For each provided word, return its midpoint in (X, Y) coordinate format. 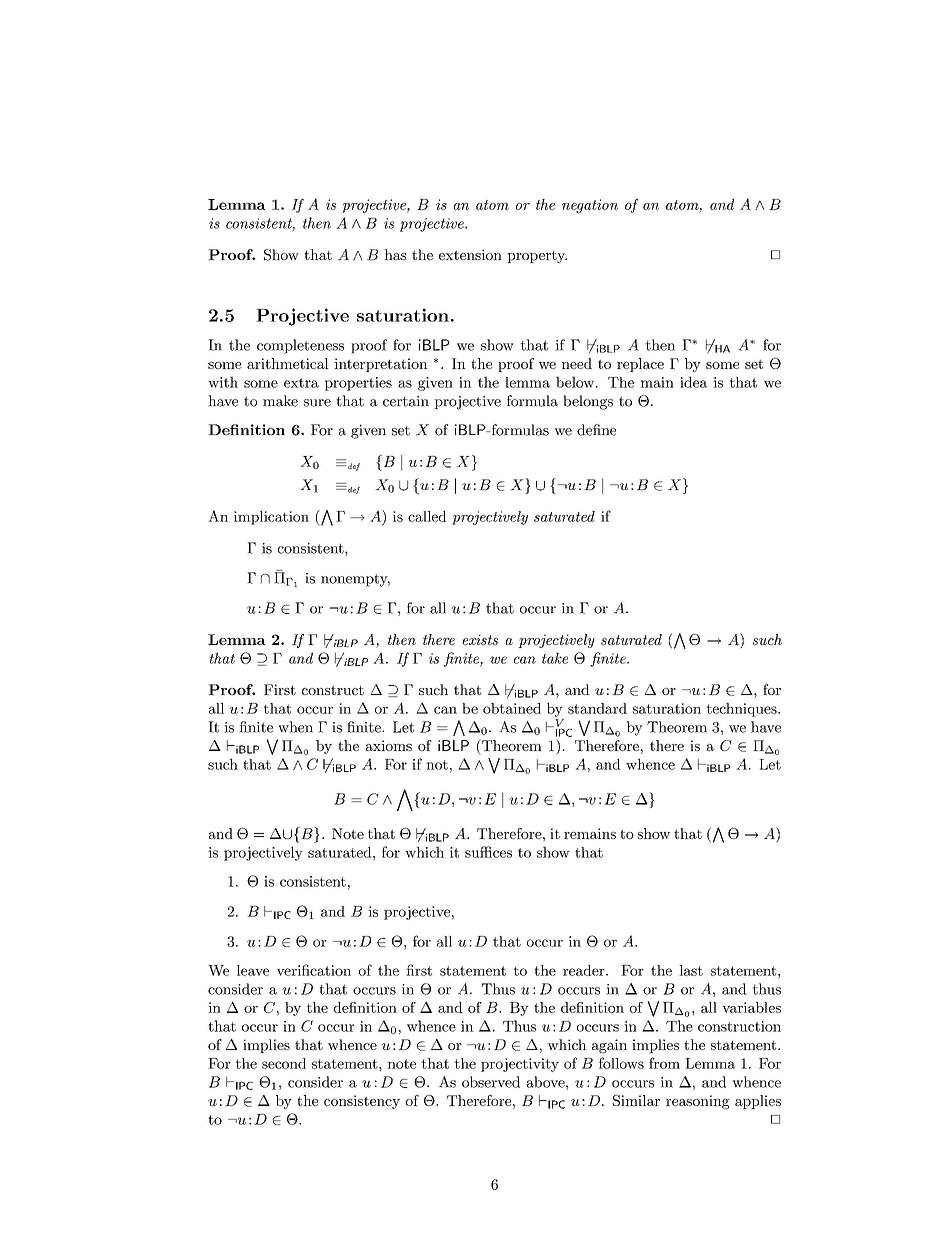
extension (470, 254)
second (284, 1063)
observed (491, 1082)
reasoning (697, 1102)
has (395, 254)
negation (590, 206)
